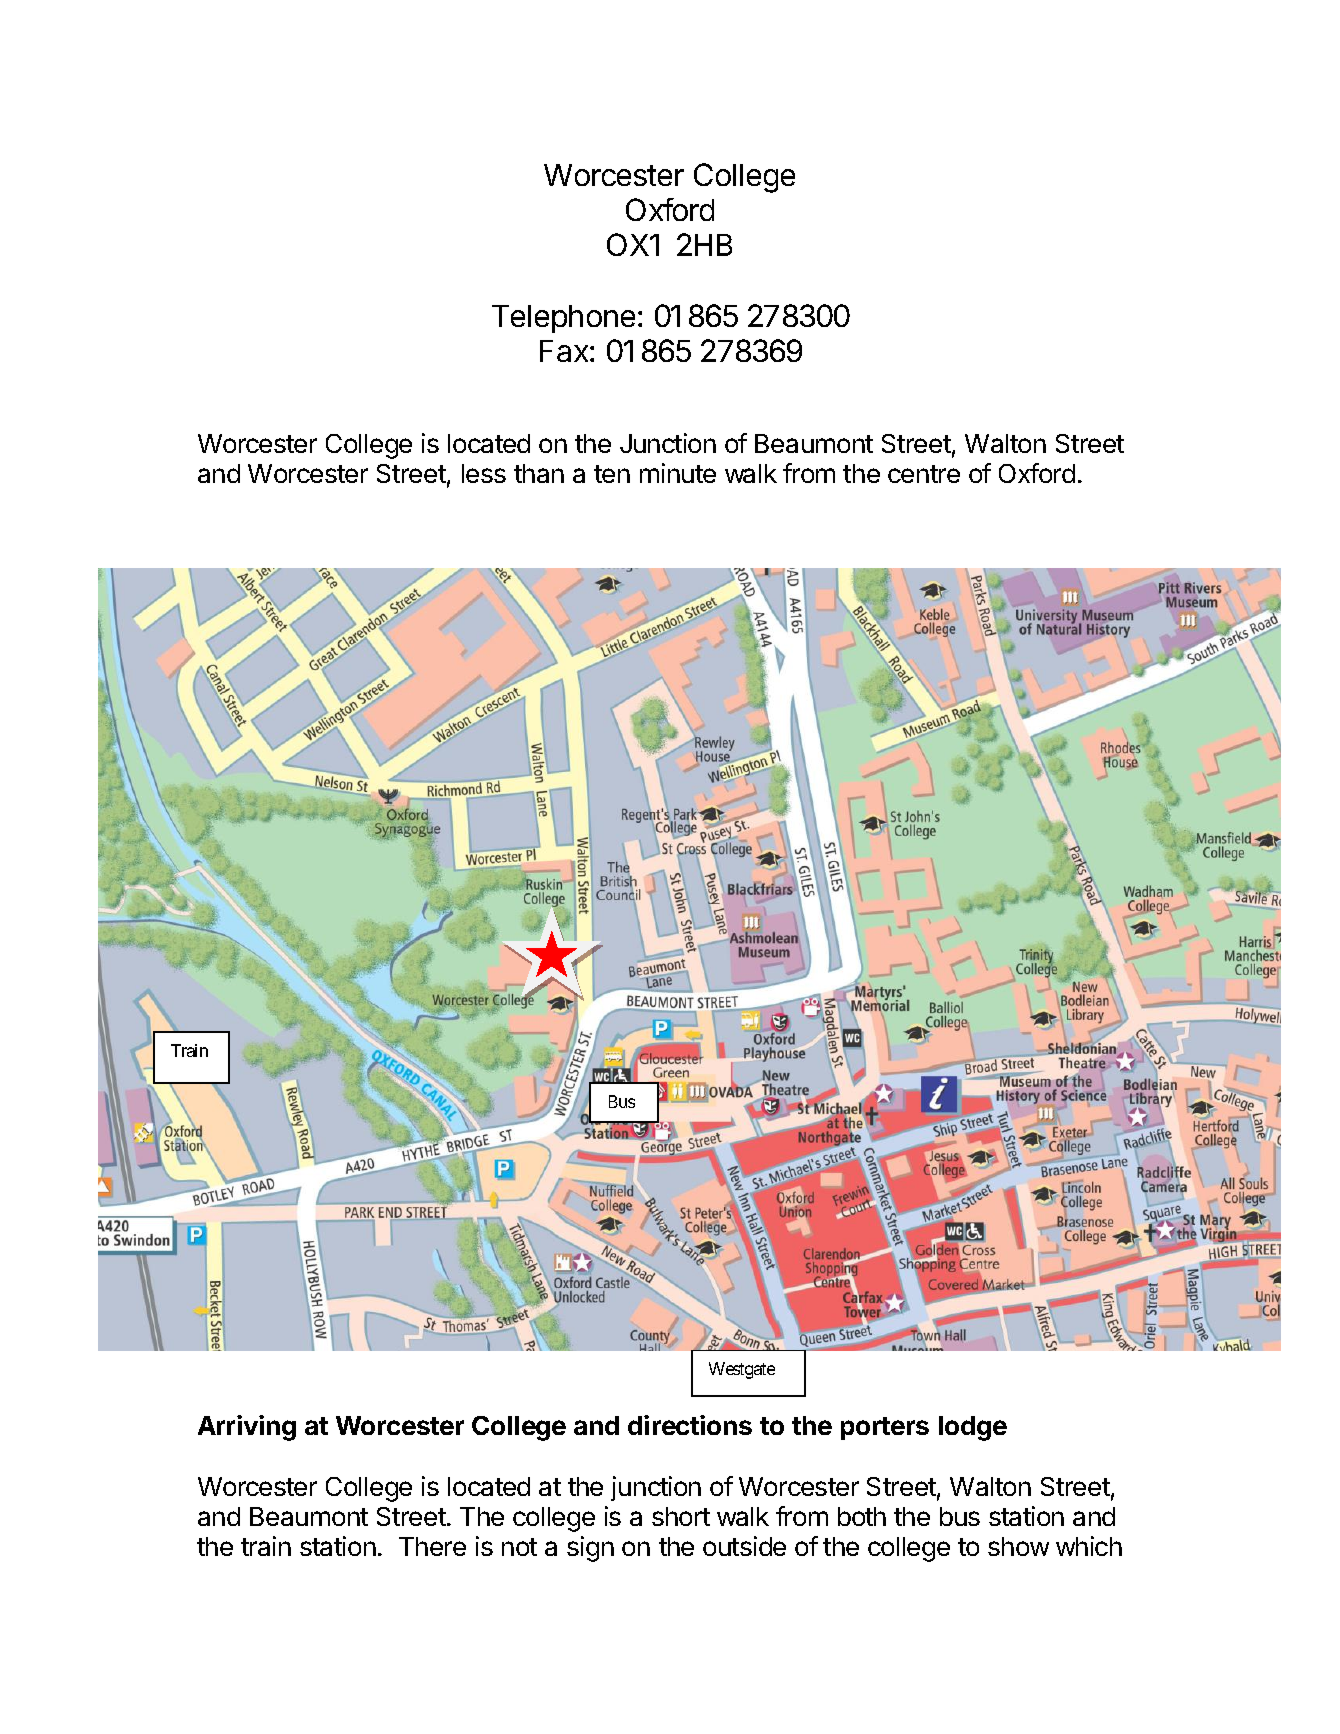  I want to click on lodge, so click(973, 1428).
